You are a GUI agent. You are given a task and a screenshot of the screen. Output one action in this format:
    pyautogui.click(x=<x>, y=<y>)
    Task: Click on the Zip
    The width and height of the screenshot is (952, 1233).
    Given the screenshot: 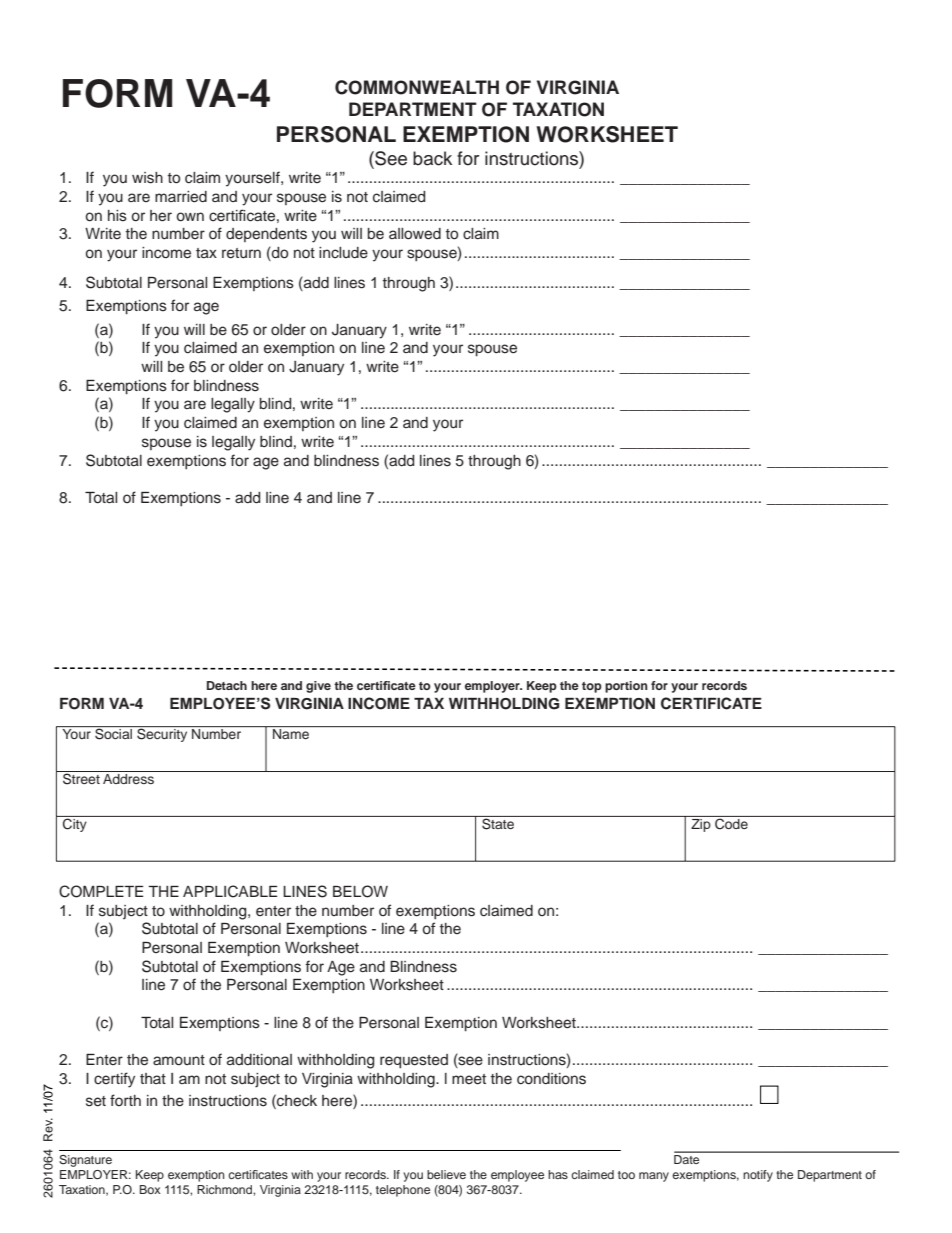 What is the action you would take?
    pyautogui.click(x=701, y=824)
